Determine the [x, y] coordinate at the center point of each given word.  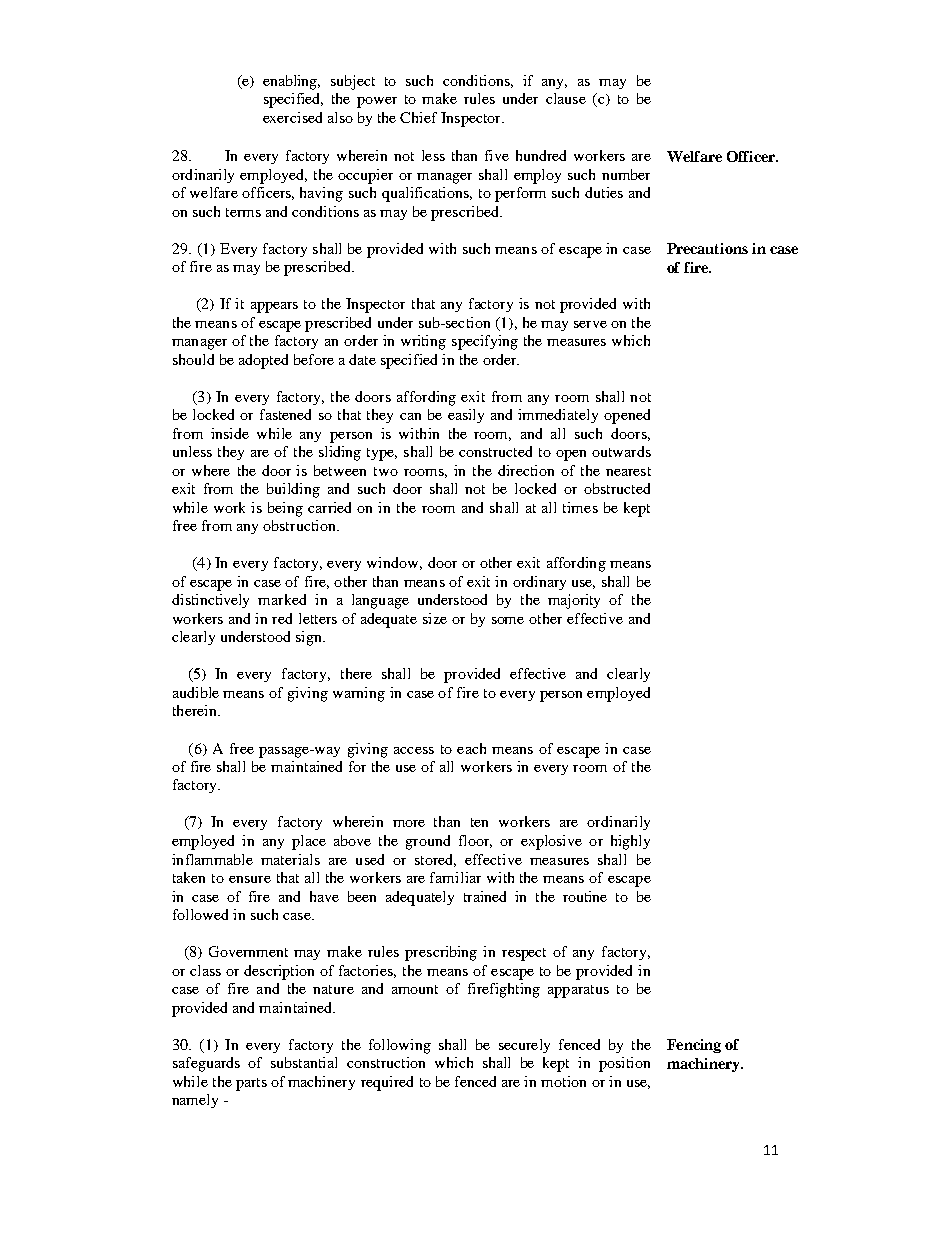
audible [196, 692]
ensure [250, 879]
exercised [292, 117]
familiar [455, 877]
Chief [418, 117]
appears [274, 307]
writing [423, 342]
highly [630, 842]
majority [574, 601]
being [285, 509]
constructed [495, 451]
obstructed [617, 488]
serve [590, 324]
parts [251, 1084]
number [626, 174]
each [471, 748]
